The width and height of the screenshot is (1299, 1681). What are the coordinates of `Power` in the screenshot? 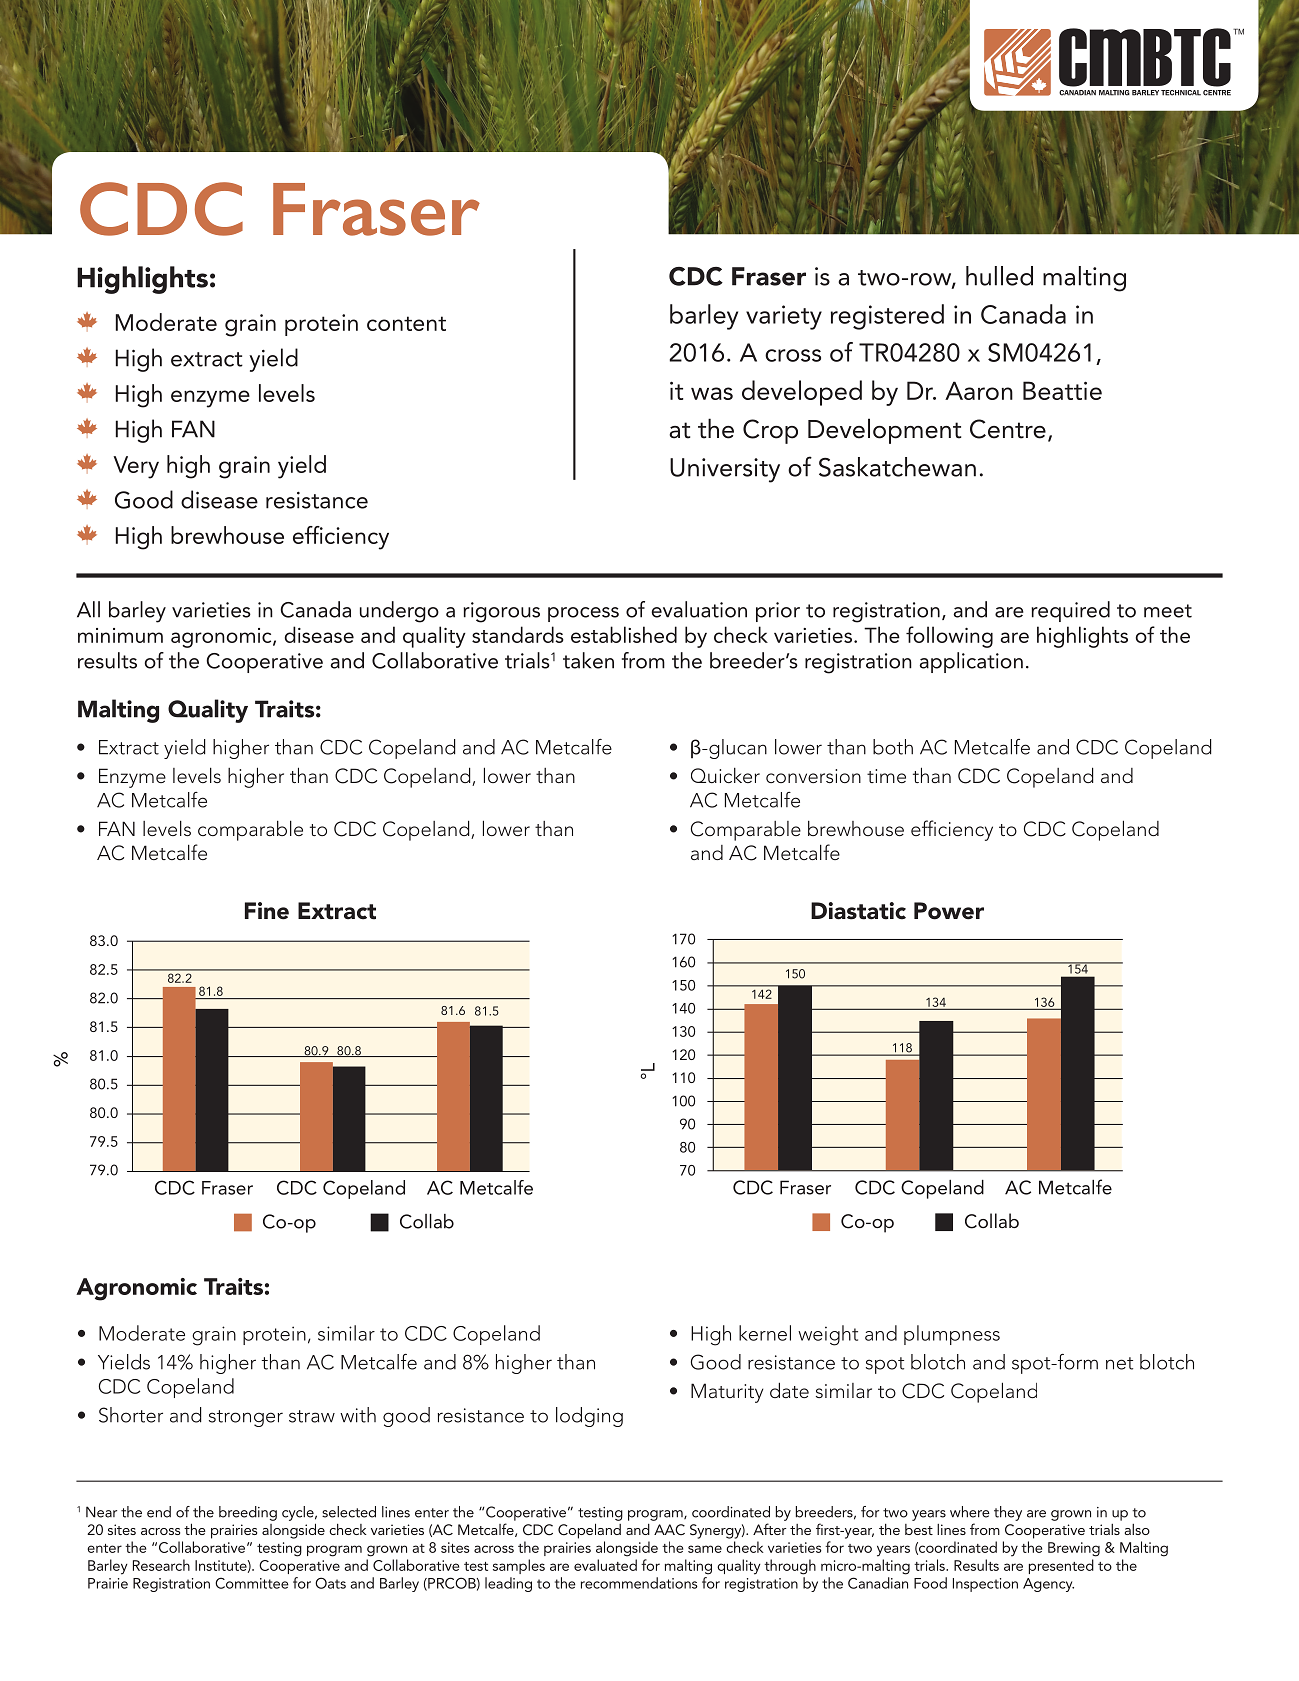 It's located at (949, 911).
